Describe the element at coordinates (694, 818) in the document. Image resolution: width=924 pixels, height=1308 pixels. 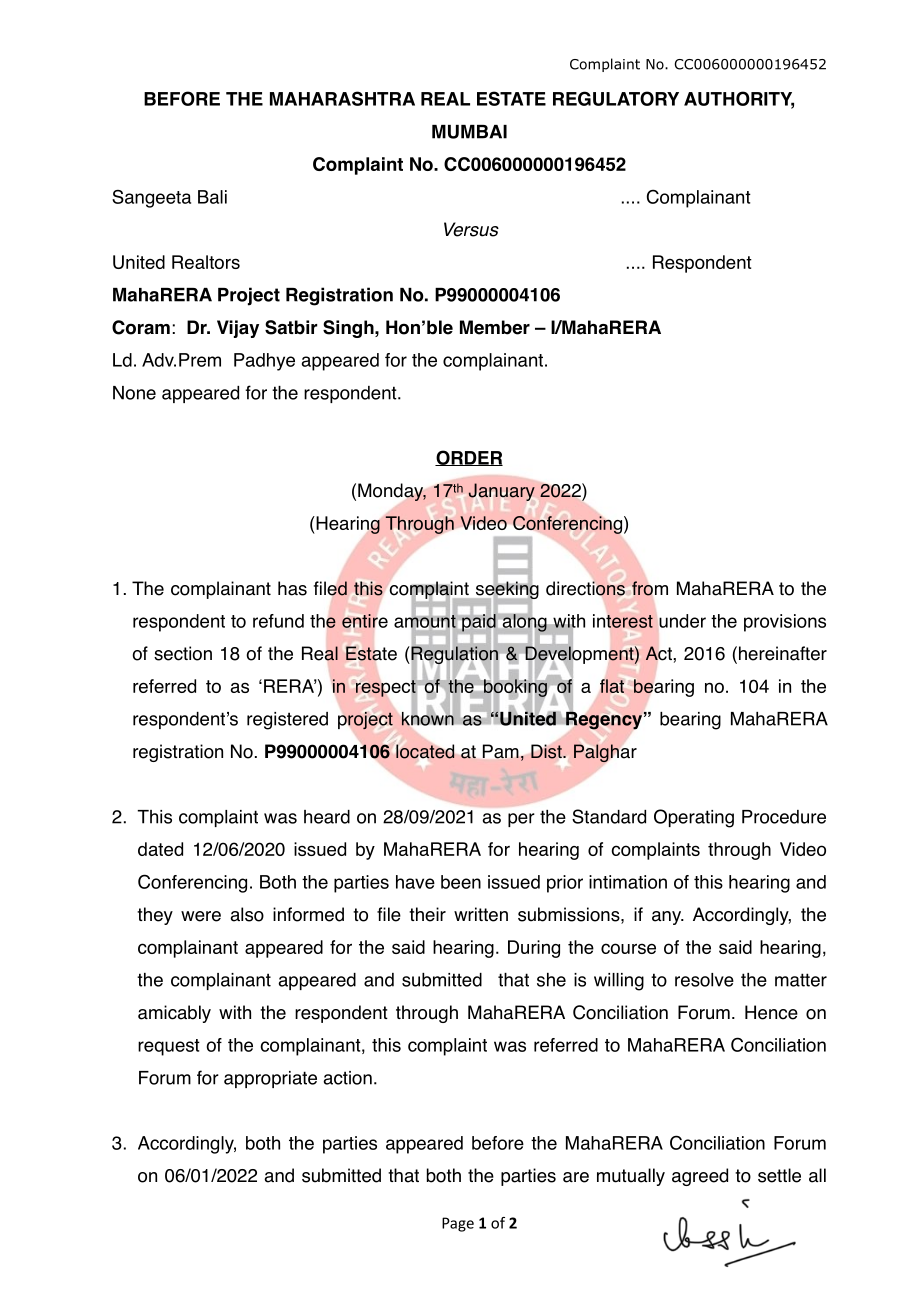
I see `Operating` at that location.
